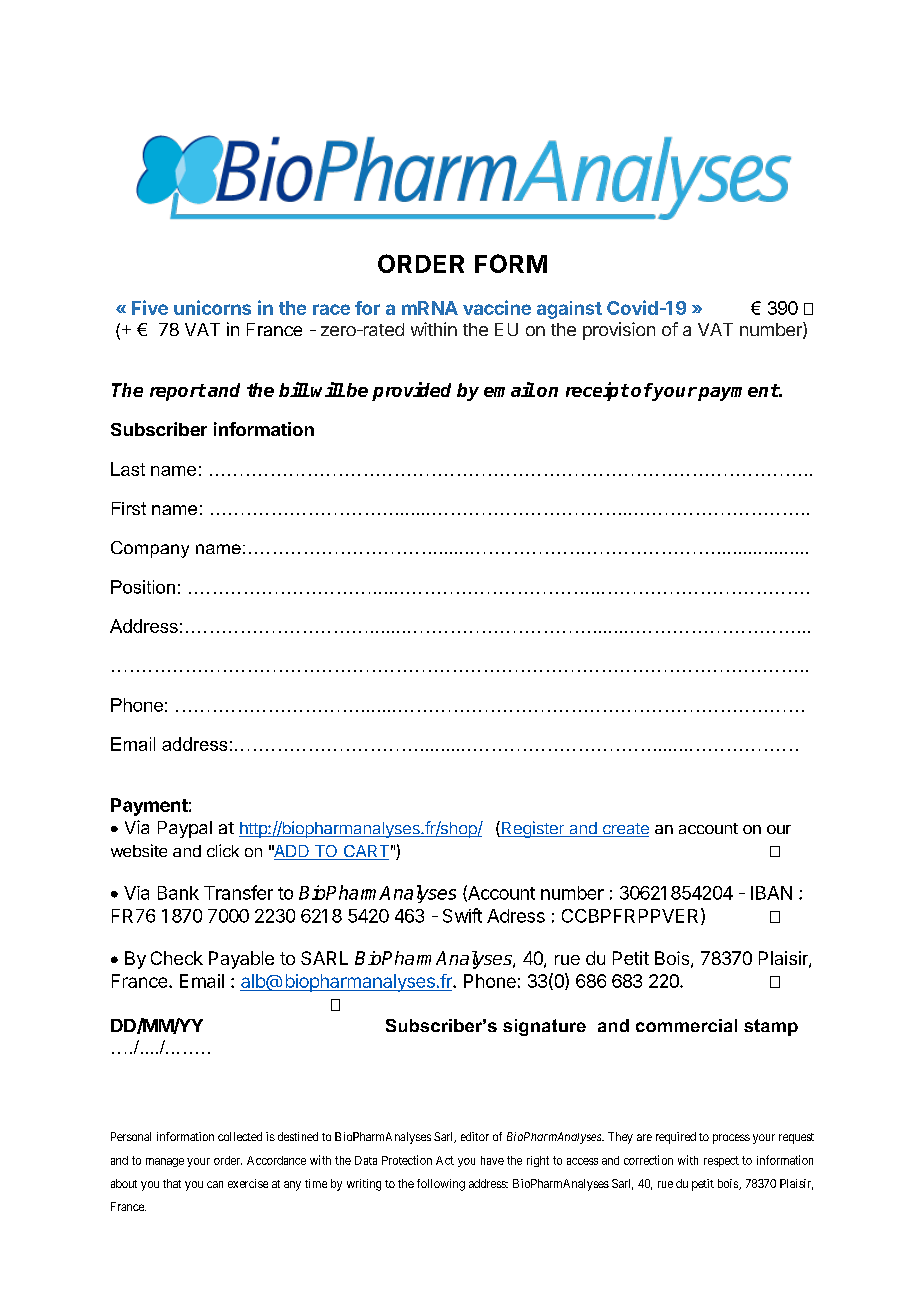 Image resolution: width=924 pixels, height=1308 pixels. What do you see at coordinates (165, 1162) in the document?
I see `manage` at bounding box center [165, 1162].
